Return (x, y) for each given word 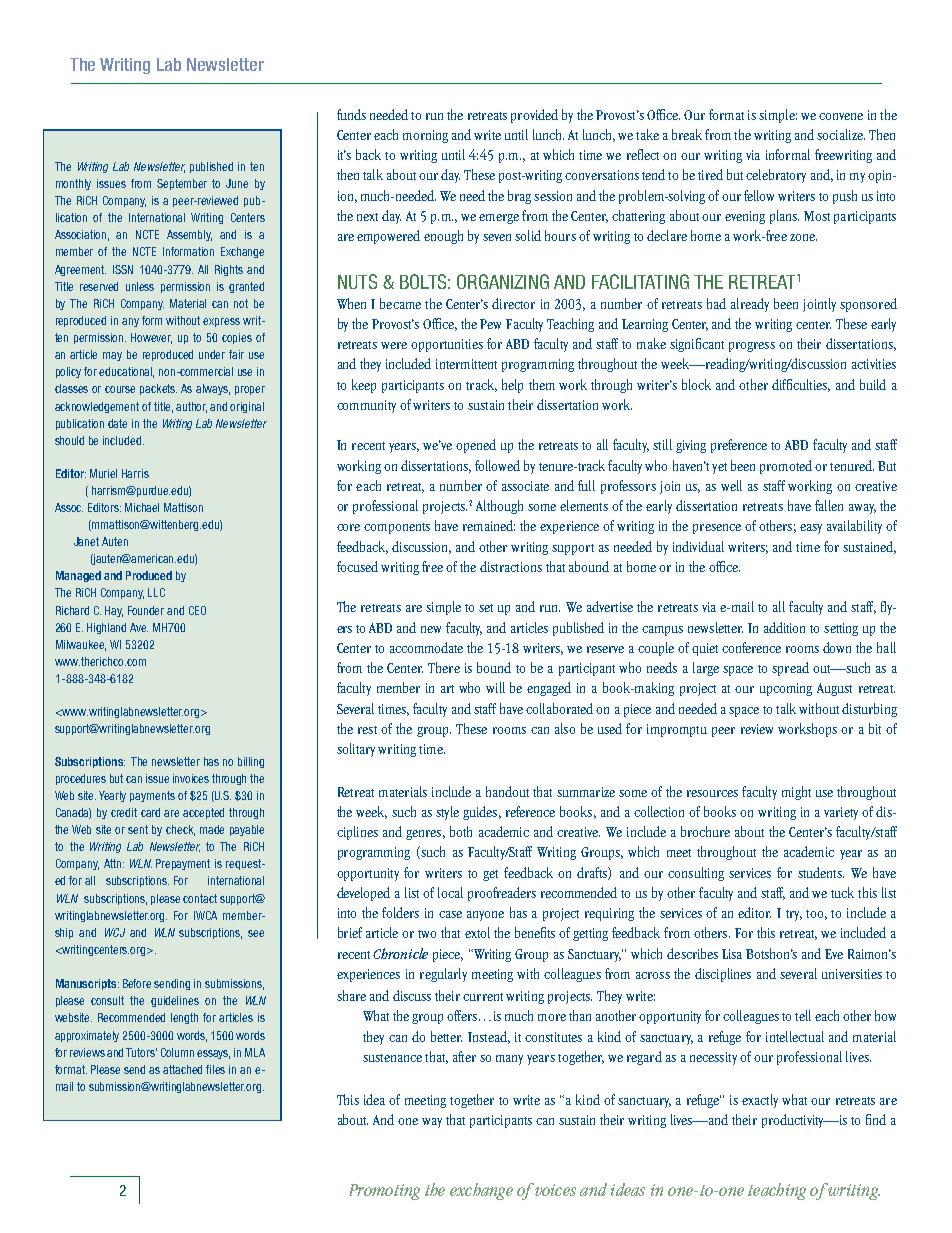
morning (425, 136)
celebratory (776, 176)
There (444, 667)
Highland (106, 628)
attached (182, 1069)
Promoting (384, 1192)
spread (790, 669)
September (182, 184)
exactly (760, 1101)
